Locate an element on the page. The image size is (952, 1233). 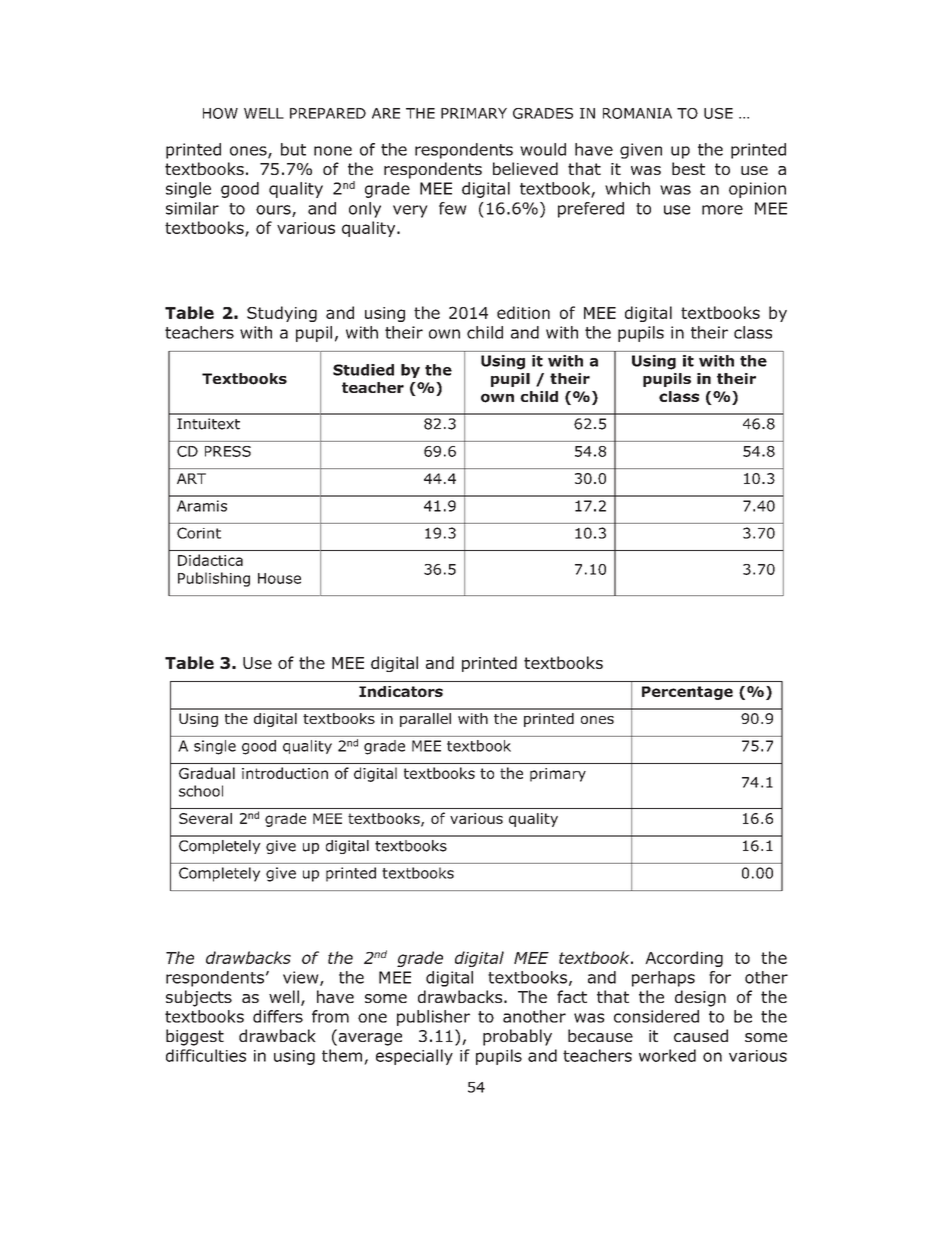
publisher is located at coordinates (433, 1018).
